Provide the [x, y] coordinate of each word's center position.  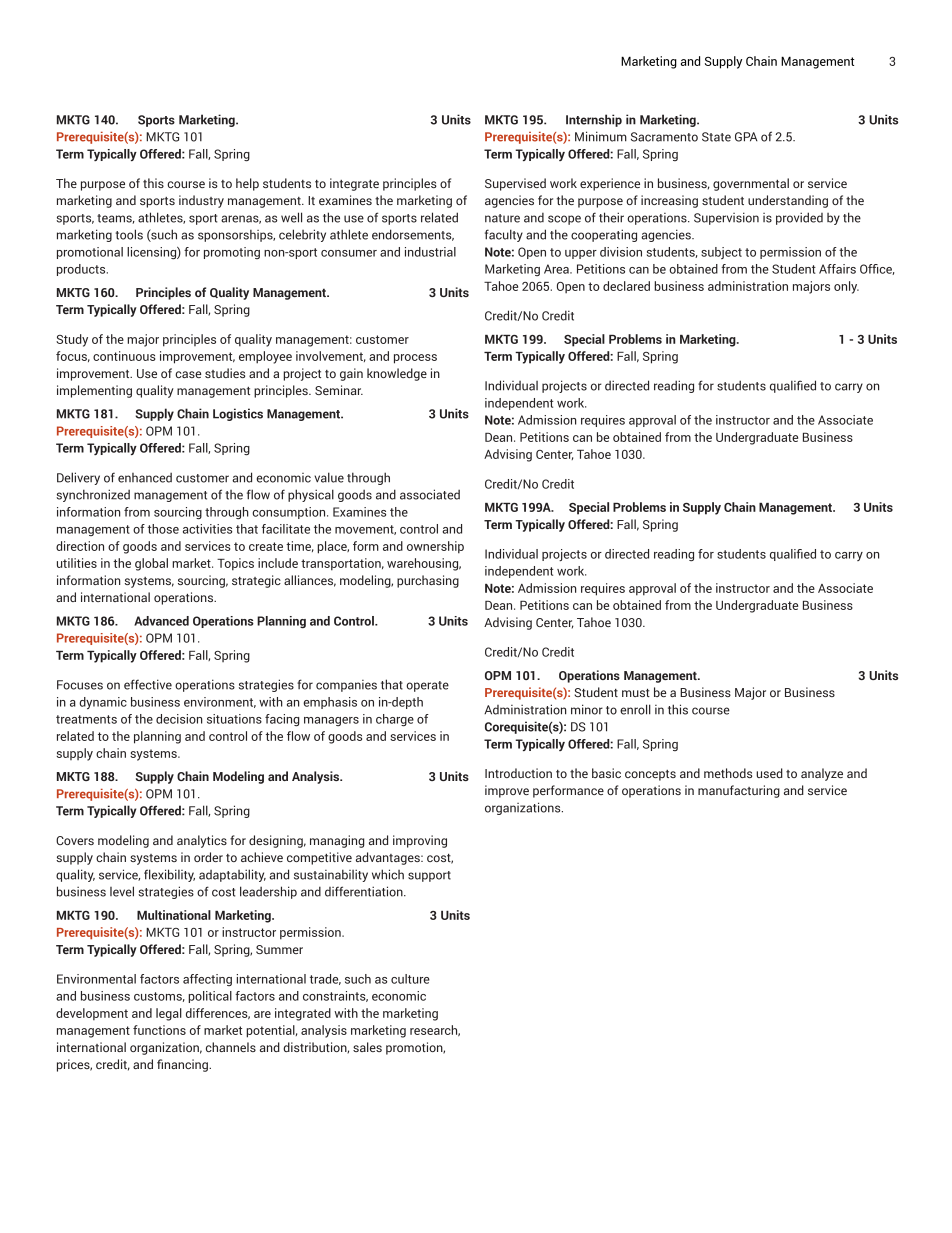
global [151, 564]
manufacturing [739, 791]
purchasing [428, 581]
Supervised [515, 184]
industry [201, 201]
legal [169, 1014]
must [636, 693]
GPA [746, 137]
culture [410, 979]
